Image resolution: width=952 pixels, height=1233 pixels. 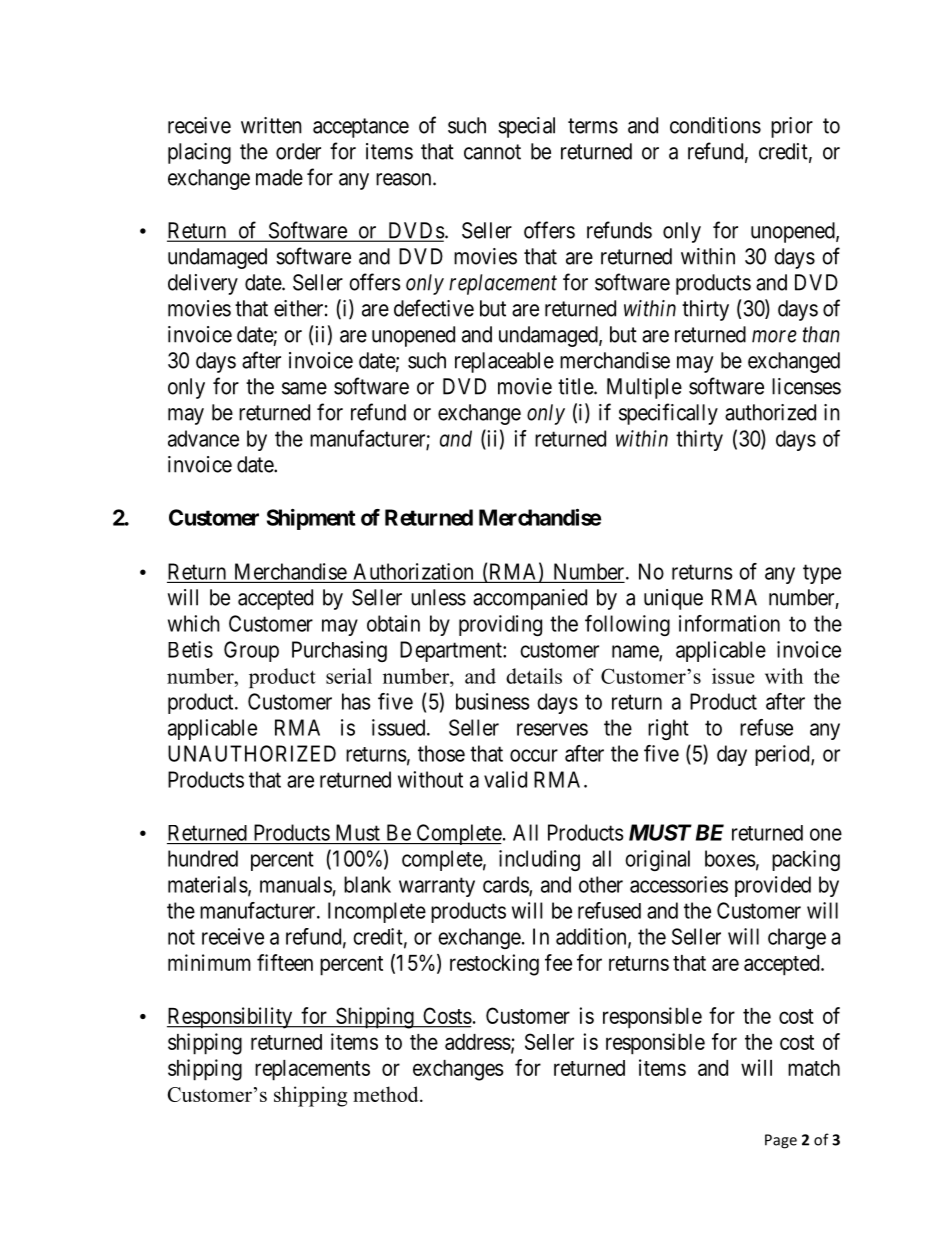 What do you see at coordinates (729, 623) in the screenshot?
I see `information` at bounding box center [729, 623].
